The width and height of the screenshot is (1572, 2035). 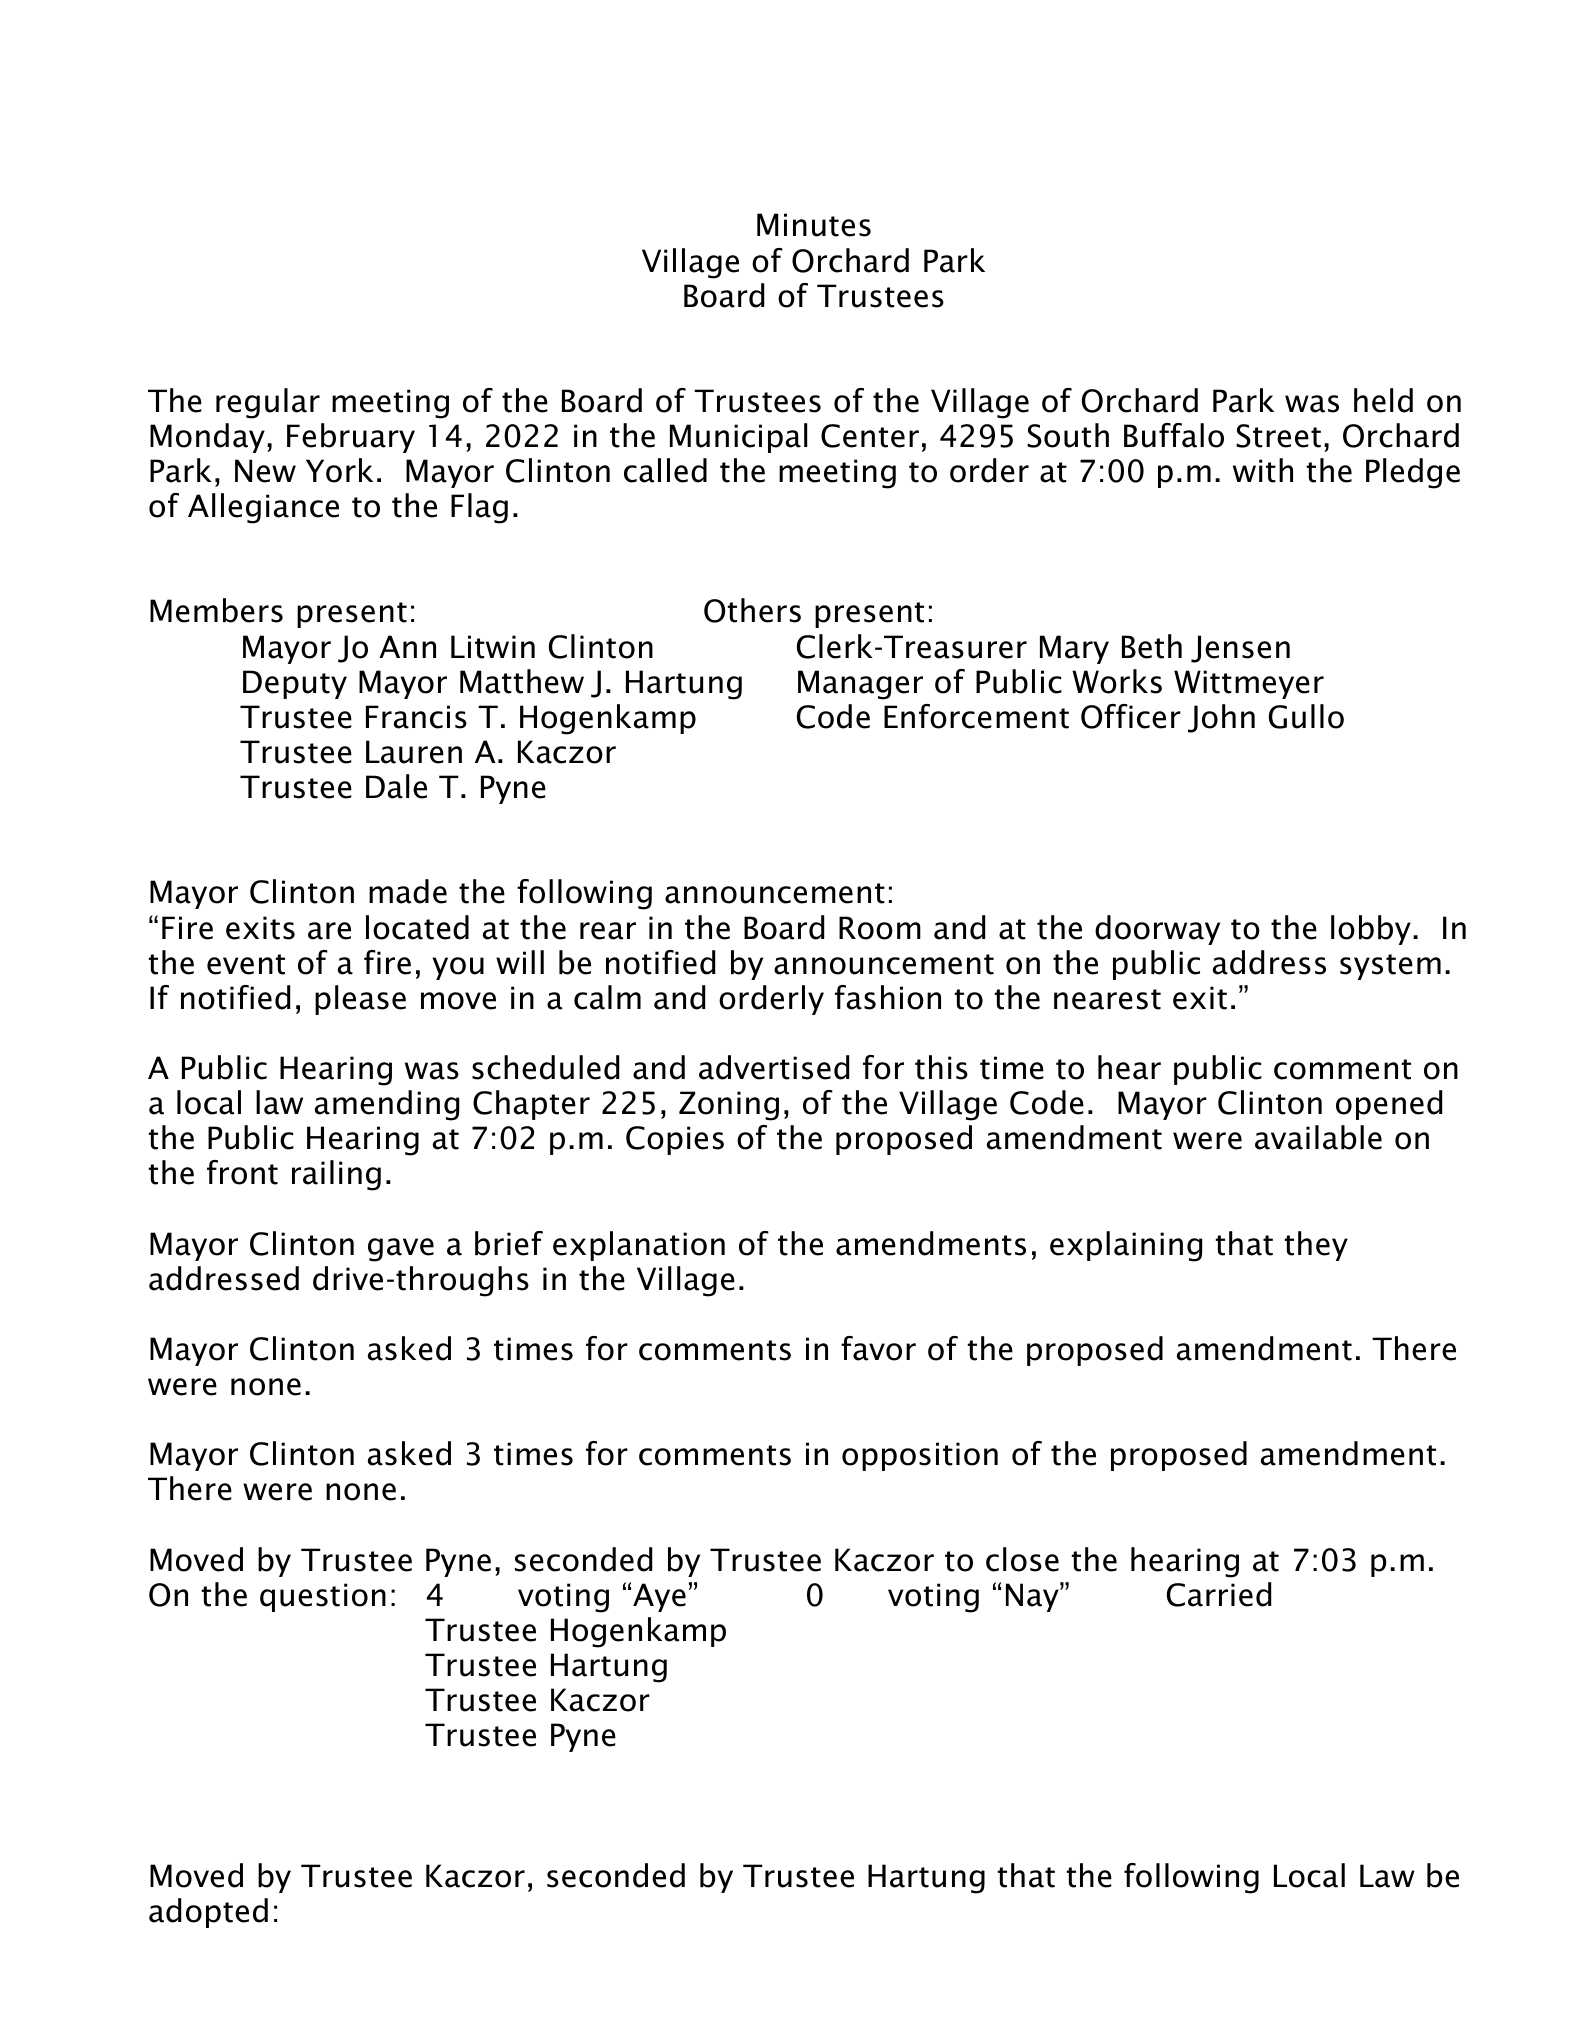 What do you see at coordinates (401, 1250) in the screenshot?
I see `gave` at bounding box center [401, 1250].
